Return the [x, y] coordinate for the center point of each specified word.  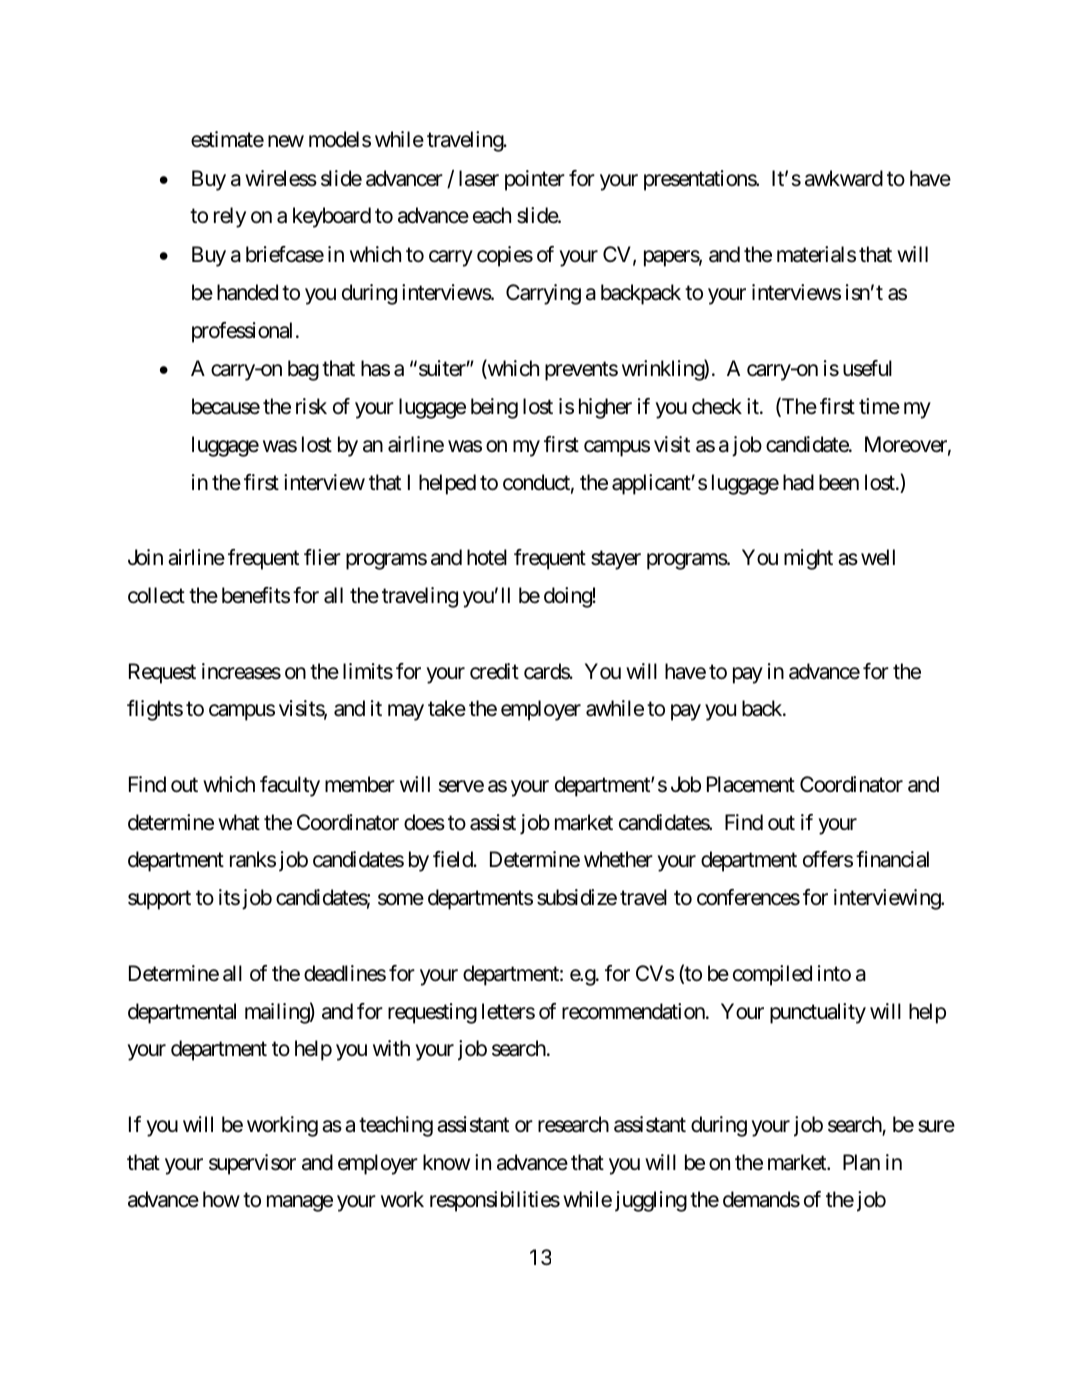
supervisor [252, 1164]
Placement [751, 784]
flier [322, 557]
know [446, 1162]
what [239, 822]
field [454, 859]
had [798, 482]
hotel [487, 557]
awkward [844, 178]
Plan [861, 1162]
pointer [535, 180]
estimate [227, 139]
